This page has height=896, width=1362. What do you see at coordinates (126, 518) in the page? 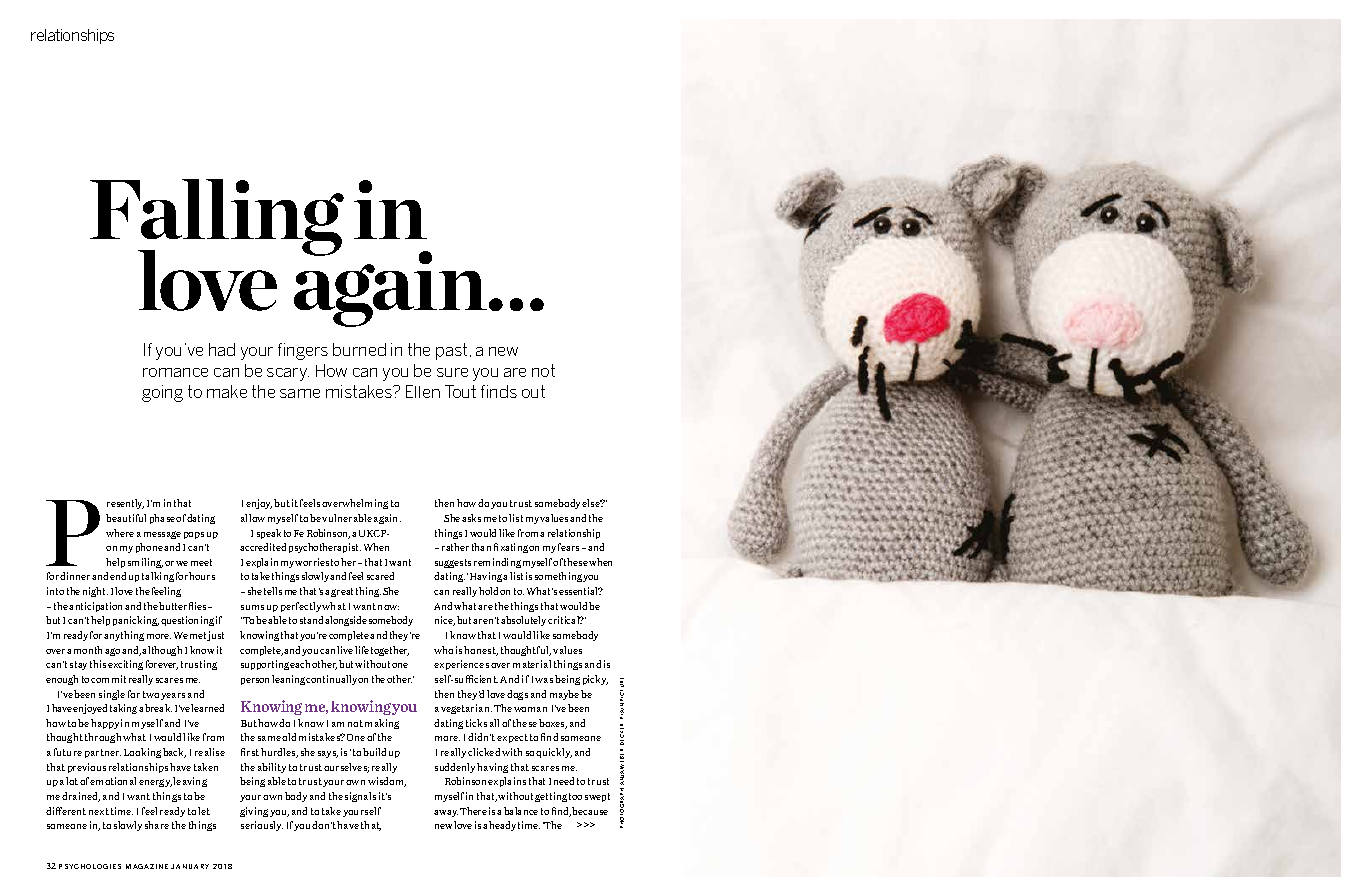
I see `beautiful` at bounding box center [126, 518].
